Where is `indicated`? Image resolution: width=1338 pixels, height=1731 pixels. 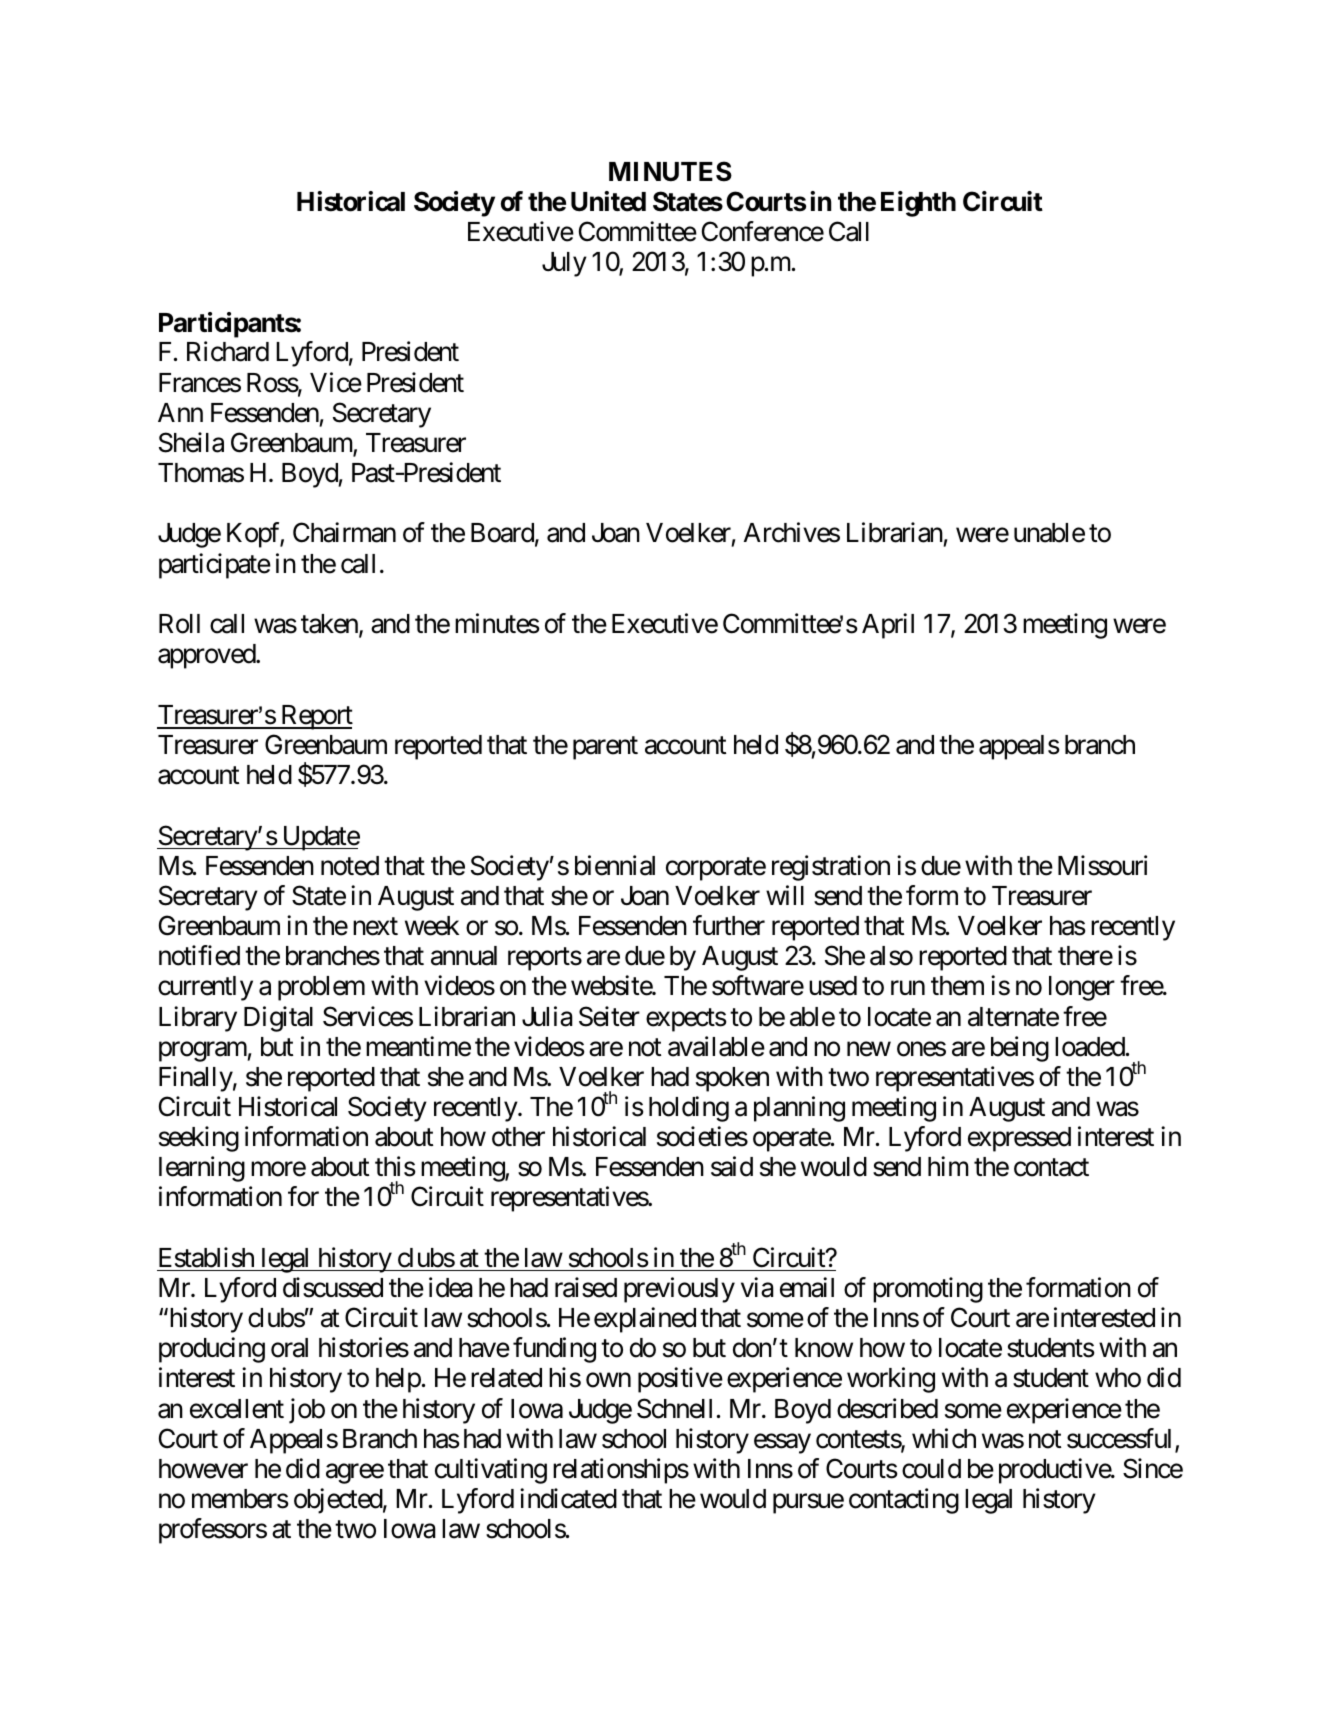
indicated is located at coordinates (568, 1498).
